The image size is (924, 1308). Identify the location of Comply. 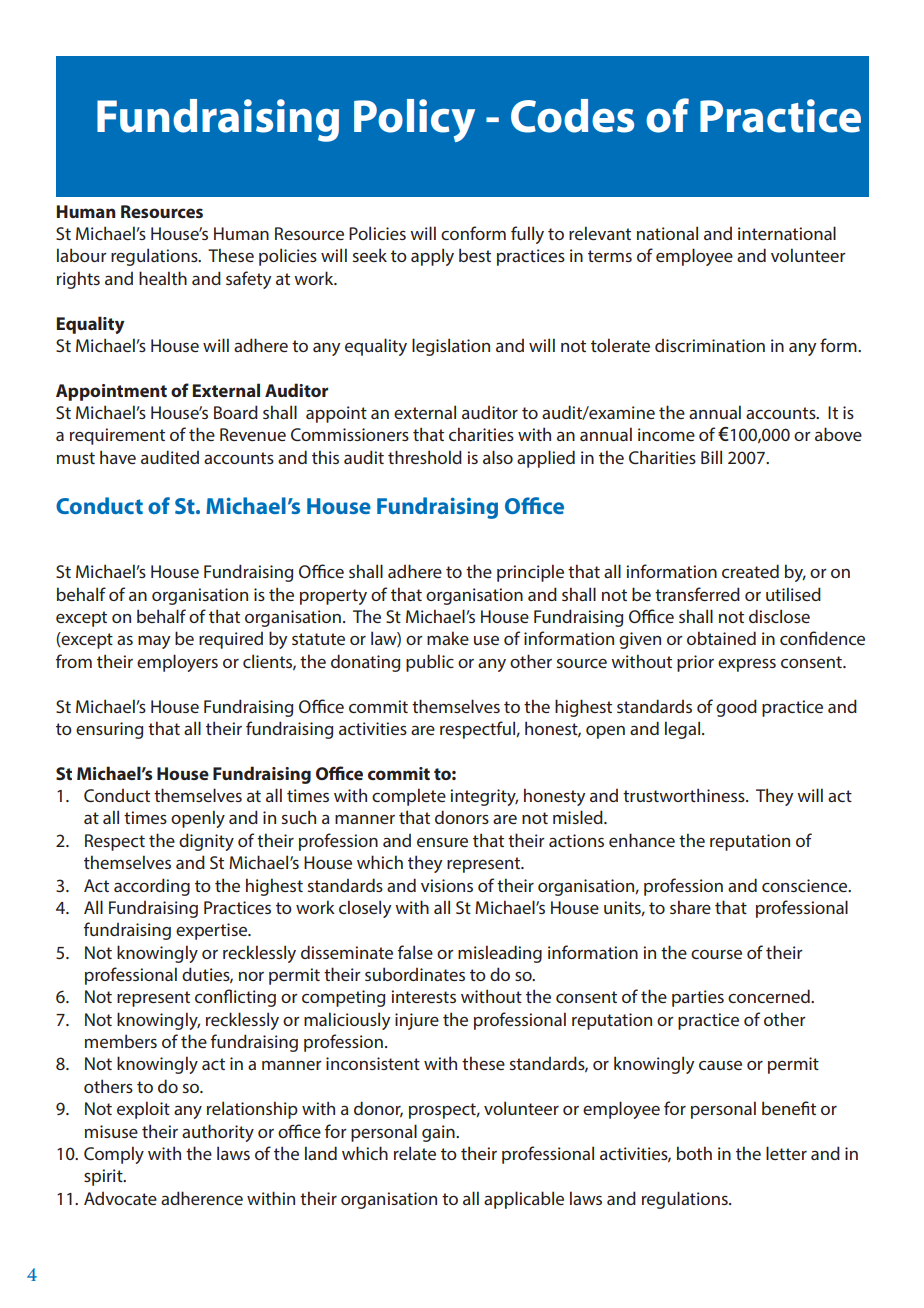
(114, 1155).
